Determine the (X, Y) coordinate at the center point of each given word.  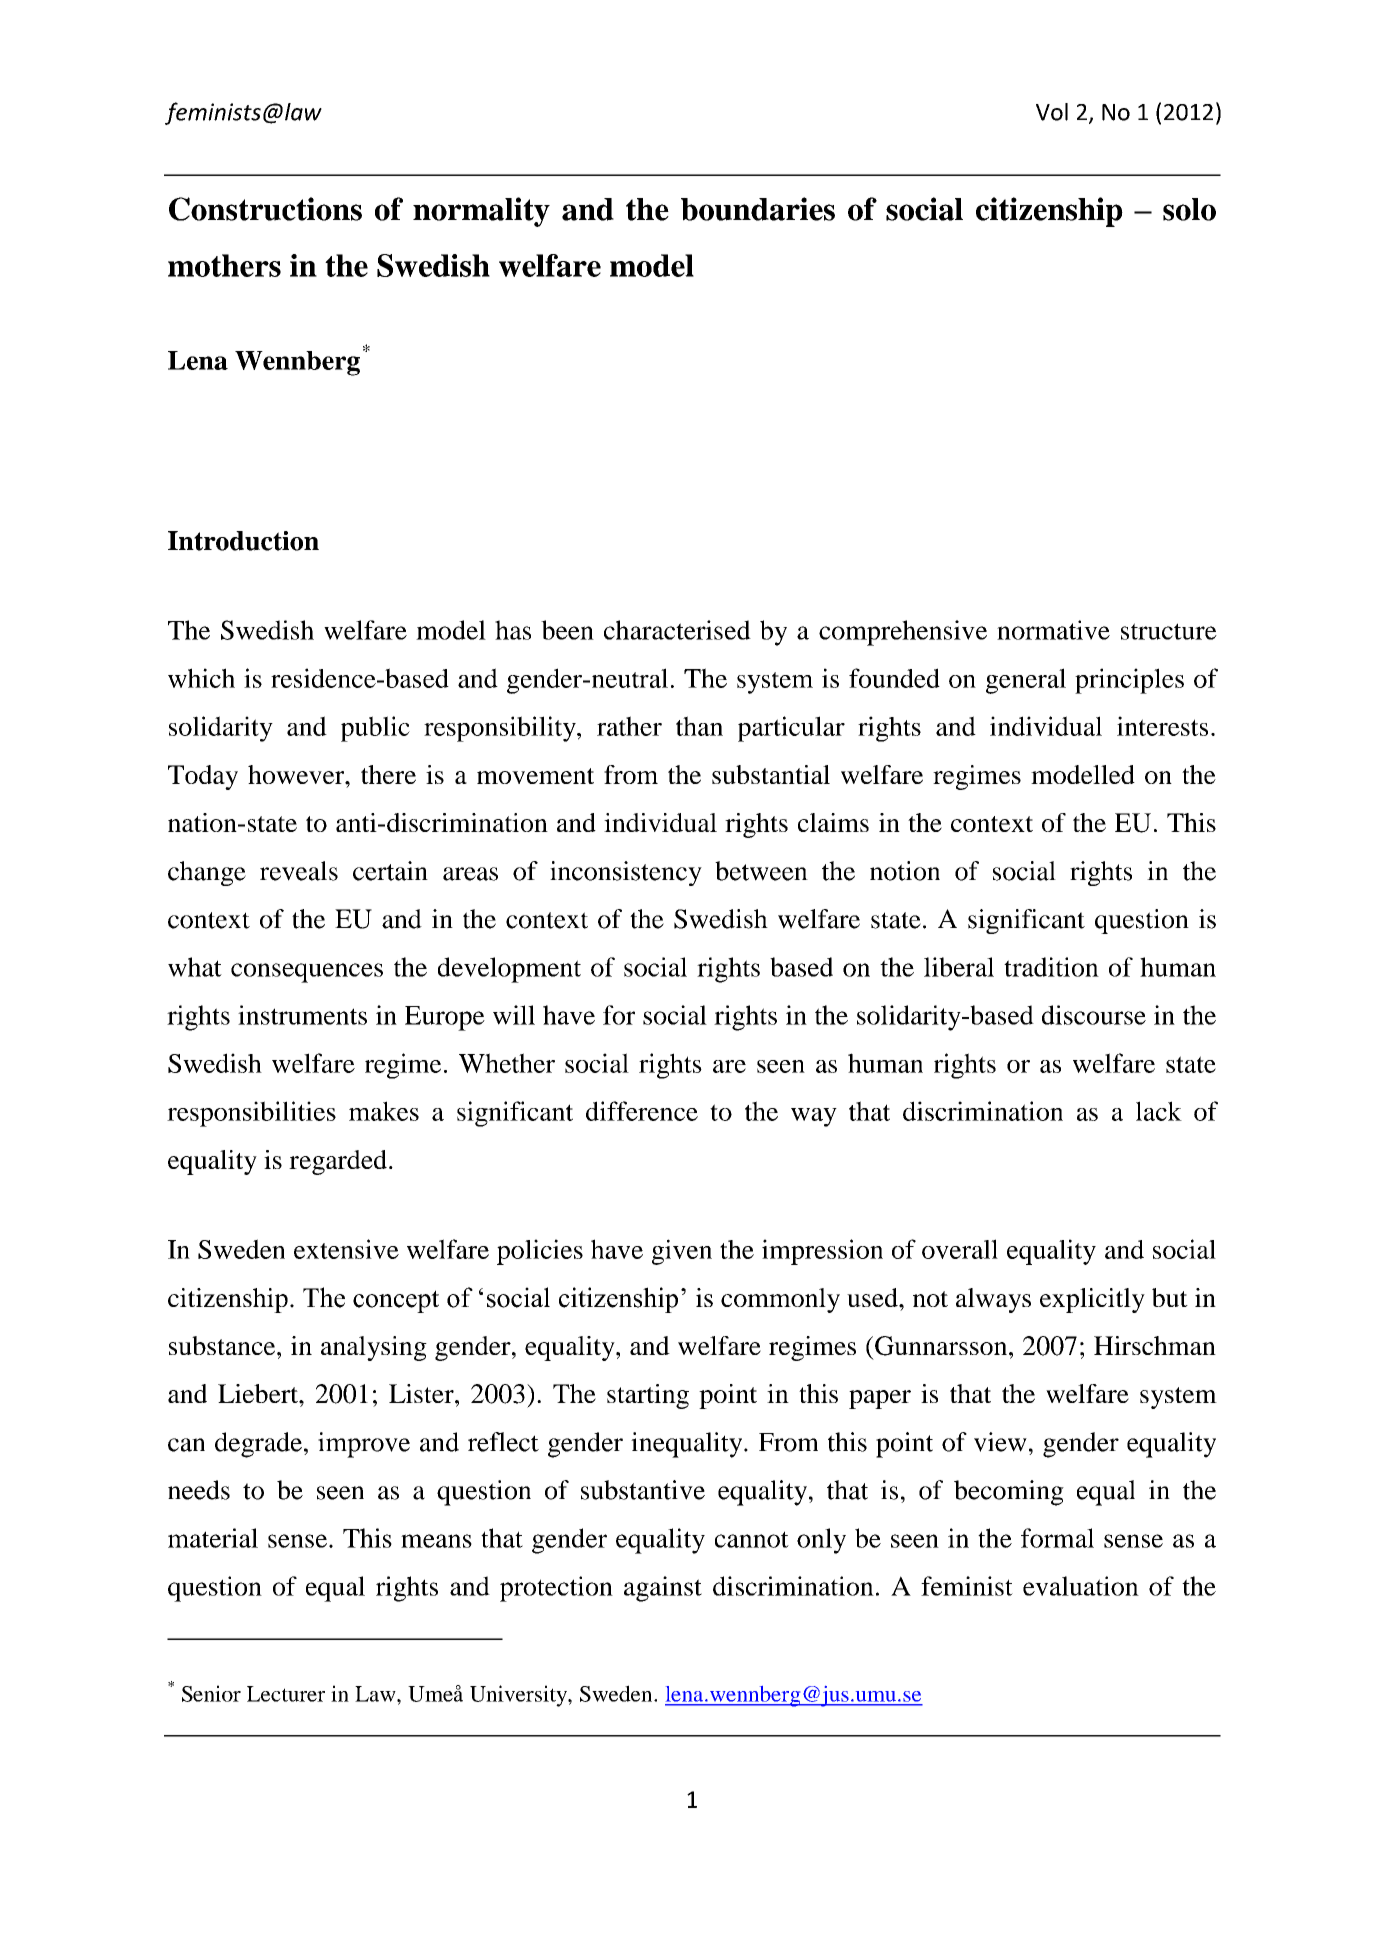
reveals (299, 871)
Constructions (265, 209)
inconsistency (626, 873)
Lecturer (286, 1694)
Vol (1052, 112)
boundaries (758, 209)
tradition (1051, 967)
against (663, 1589)
